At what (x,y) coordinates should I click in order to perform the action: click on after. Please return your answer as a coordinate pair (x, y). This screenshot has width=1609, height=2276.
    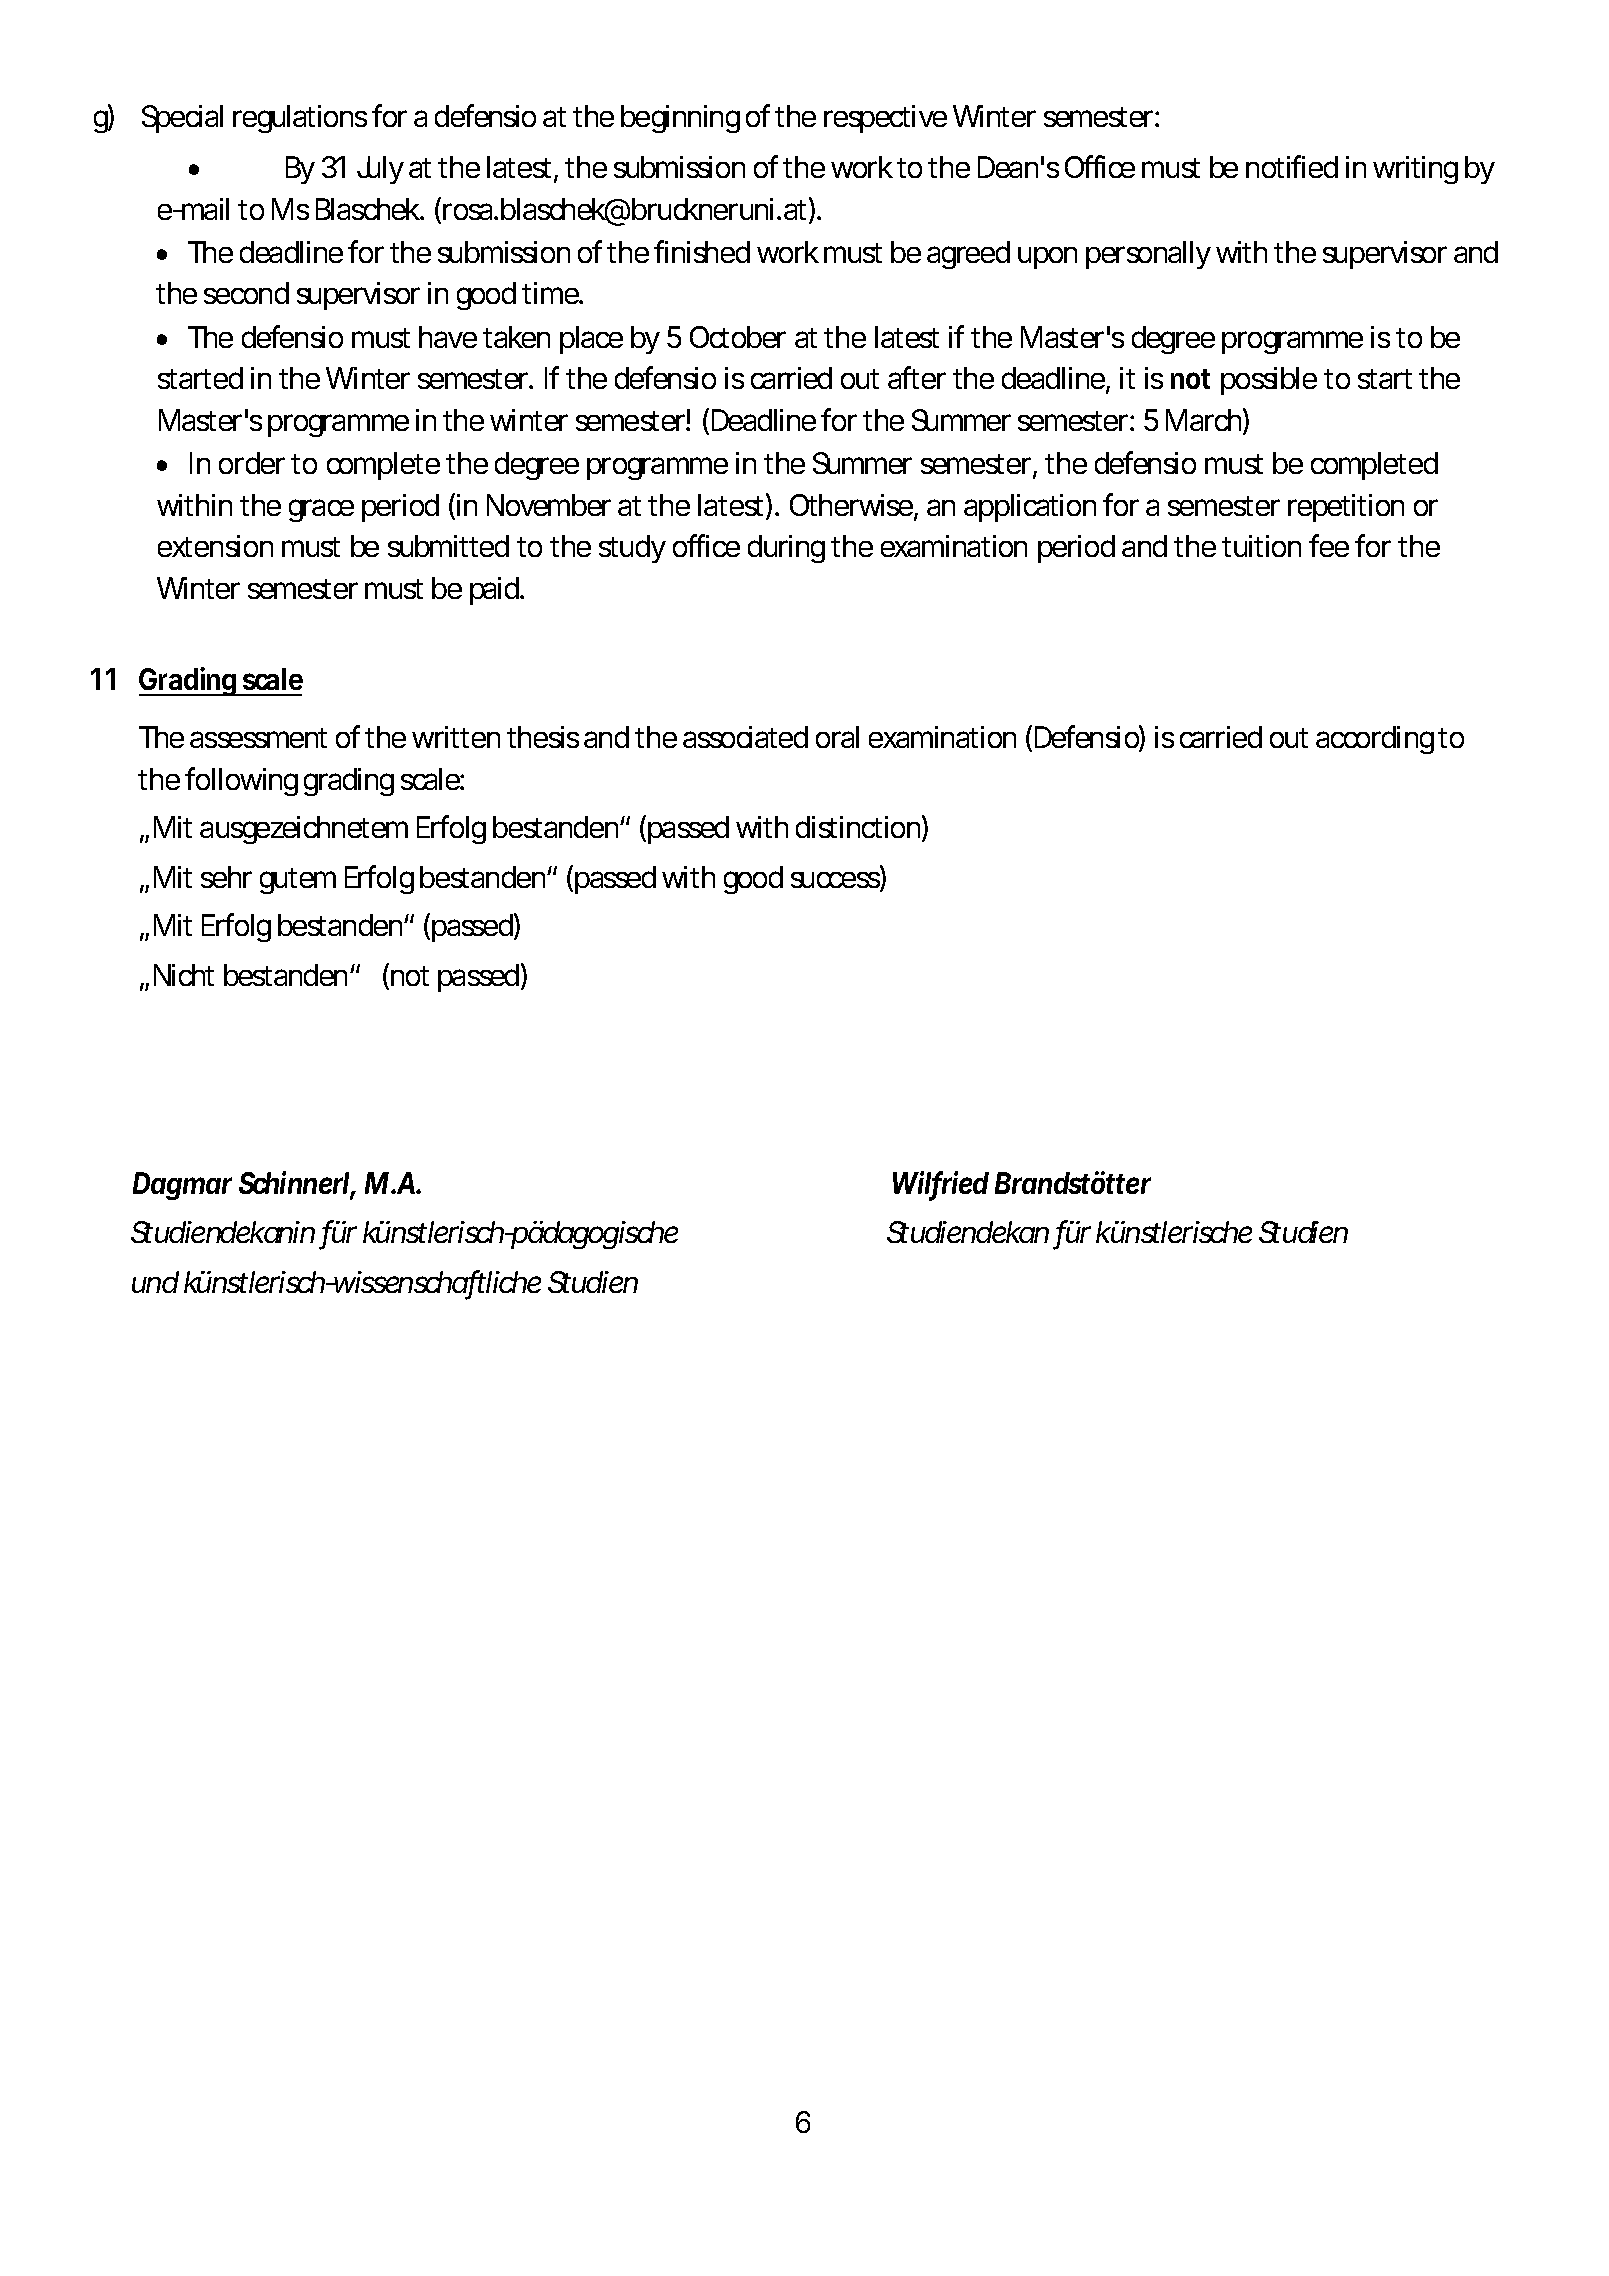
    Looking at the image, I should click on (917, 377).
